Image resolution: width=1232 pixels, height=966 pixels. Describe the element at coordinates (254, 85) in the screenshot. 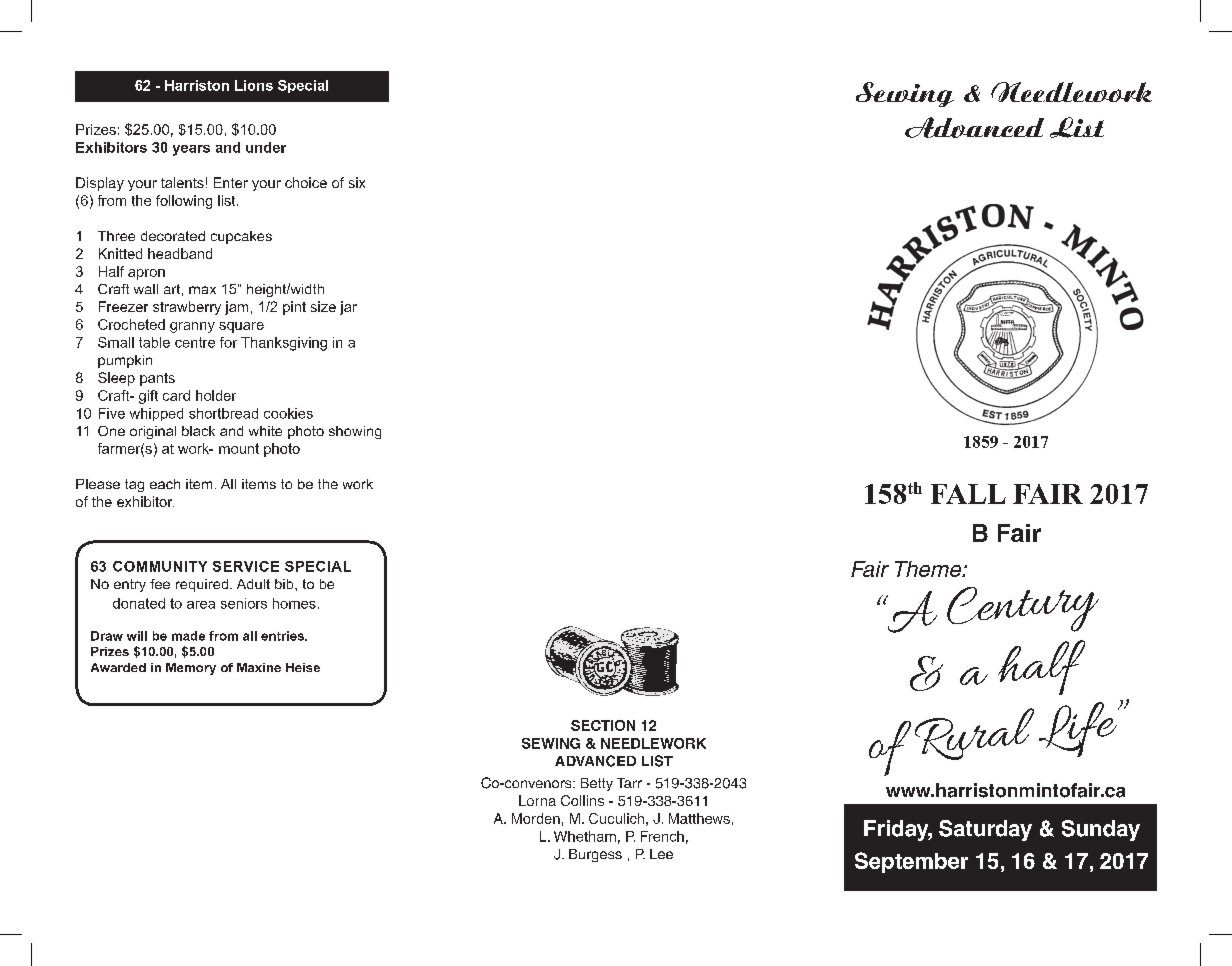

I see `Lions` at that location.
